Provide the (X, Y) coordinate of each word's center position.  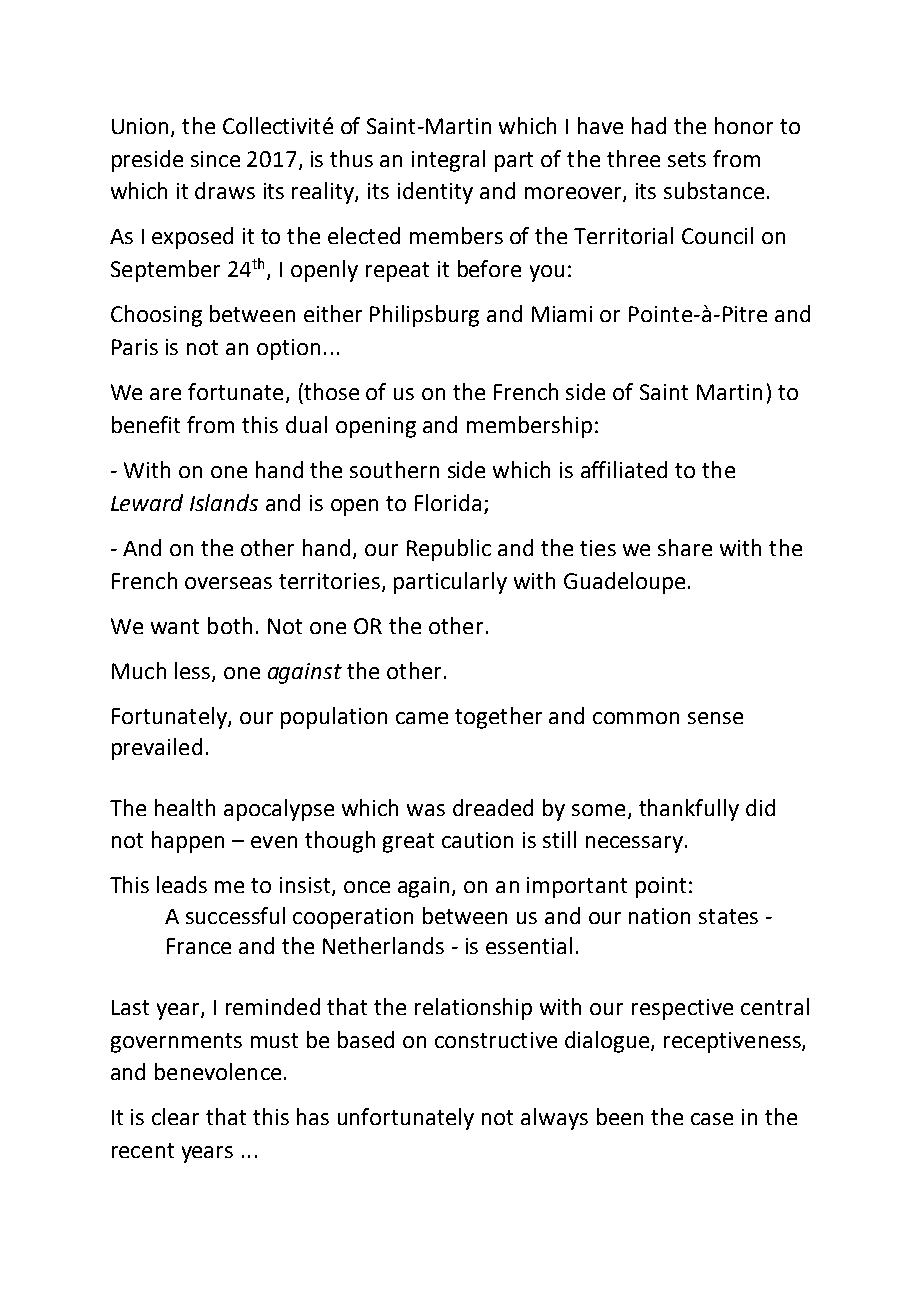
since (215, 159)
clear (175, 1116)
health (185, 807)
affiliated (624, 469)
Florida (448, 502)
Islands (224, 502)
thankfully (689, 810)
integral (448, 161)
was (426, 810)
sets (687, 159)
